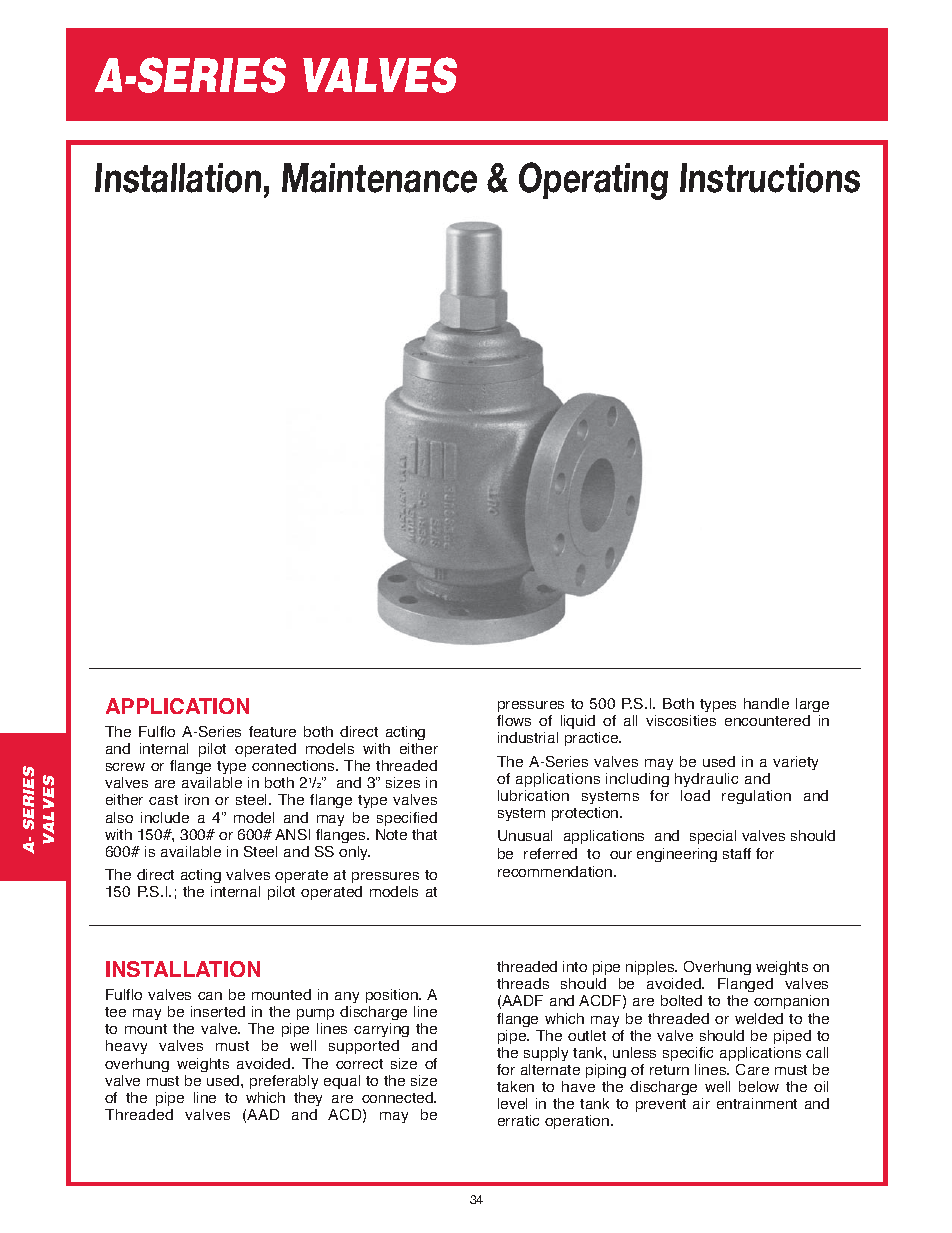 This document has height=1233, width=952. What do you see at coordinates (308, 1099) in the document?
I see `they` at bounding box center [308, 1099].
